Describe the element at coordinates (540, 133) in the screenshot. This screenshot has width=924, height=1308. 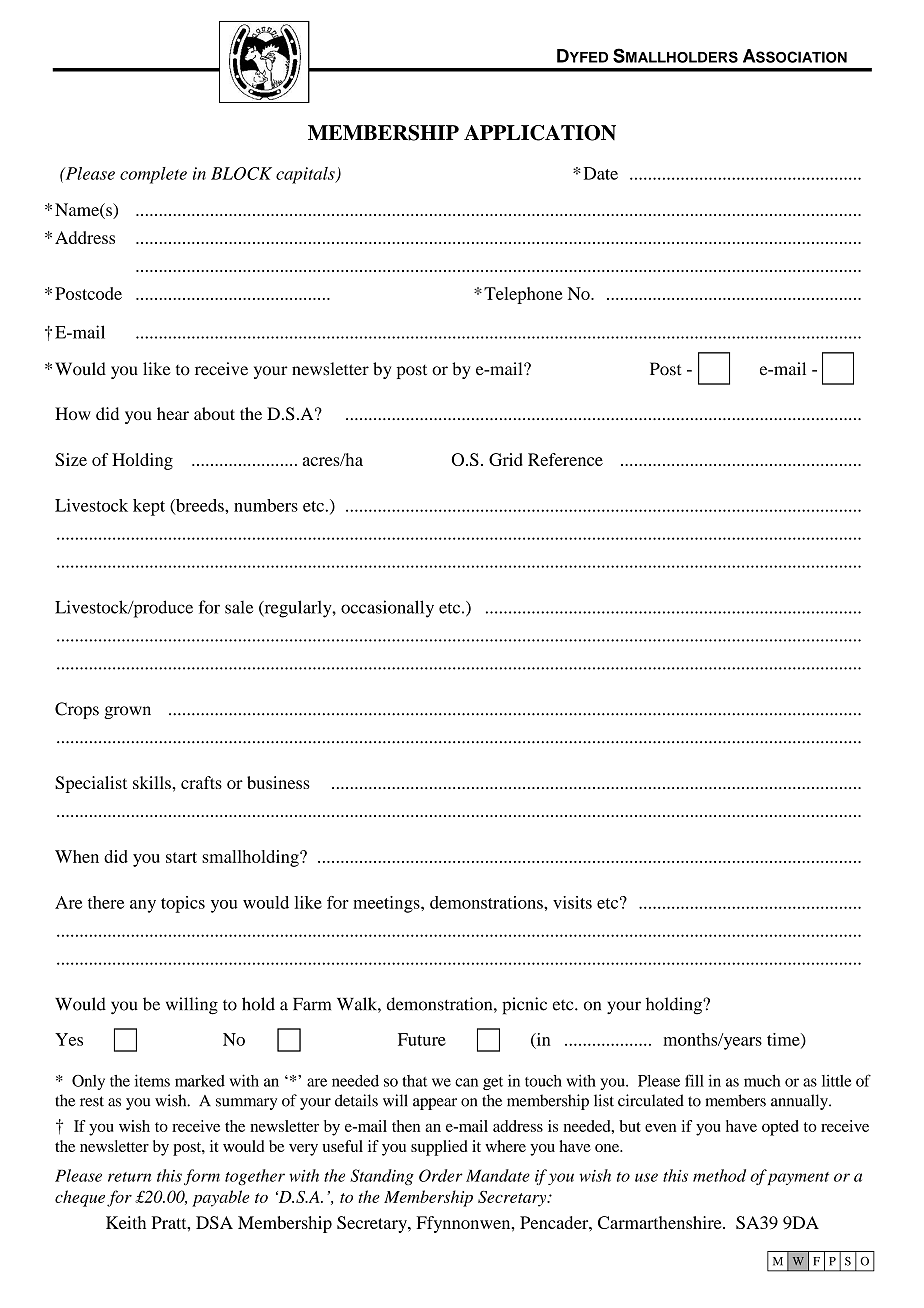
I see `APPLICATION` at that location.
